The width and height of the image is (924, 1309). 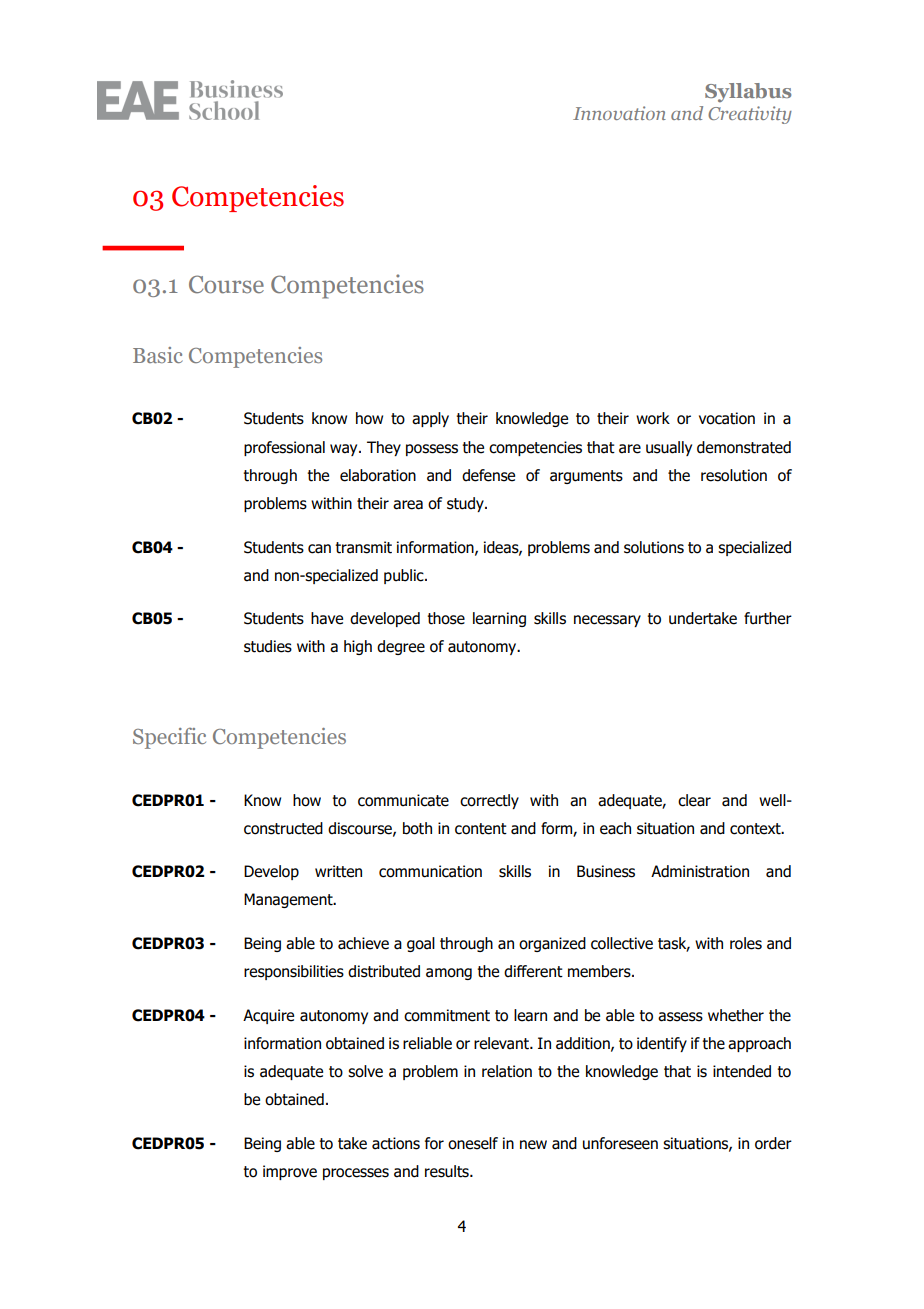 What do you see at coordinates (619, 113) in the image?
I see `Innovation` at bounding box center [619, 113].
